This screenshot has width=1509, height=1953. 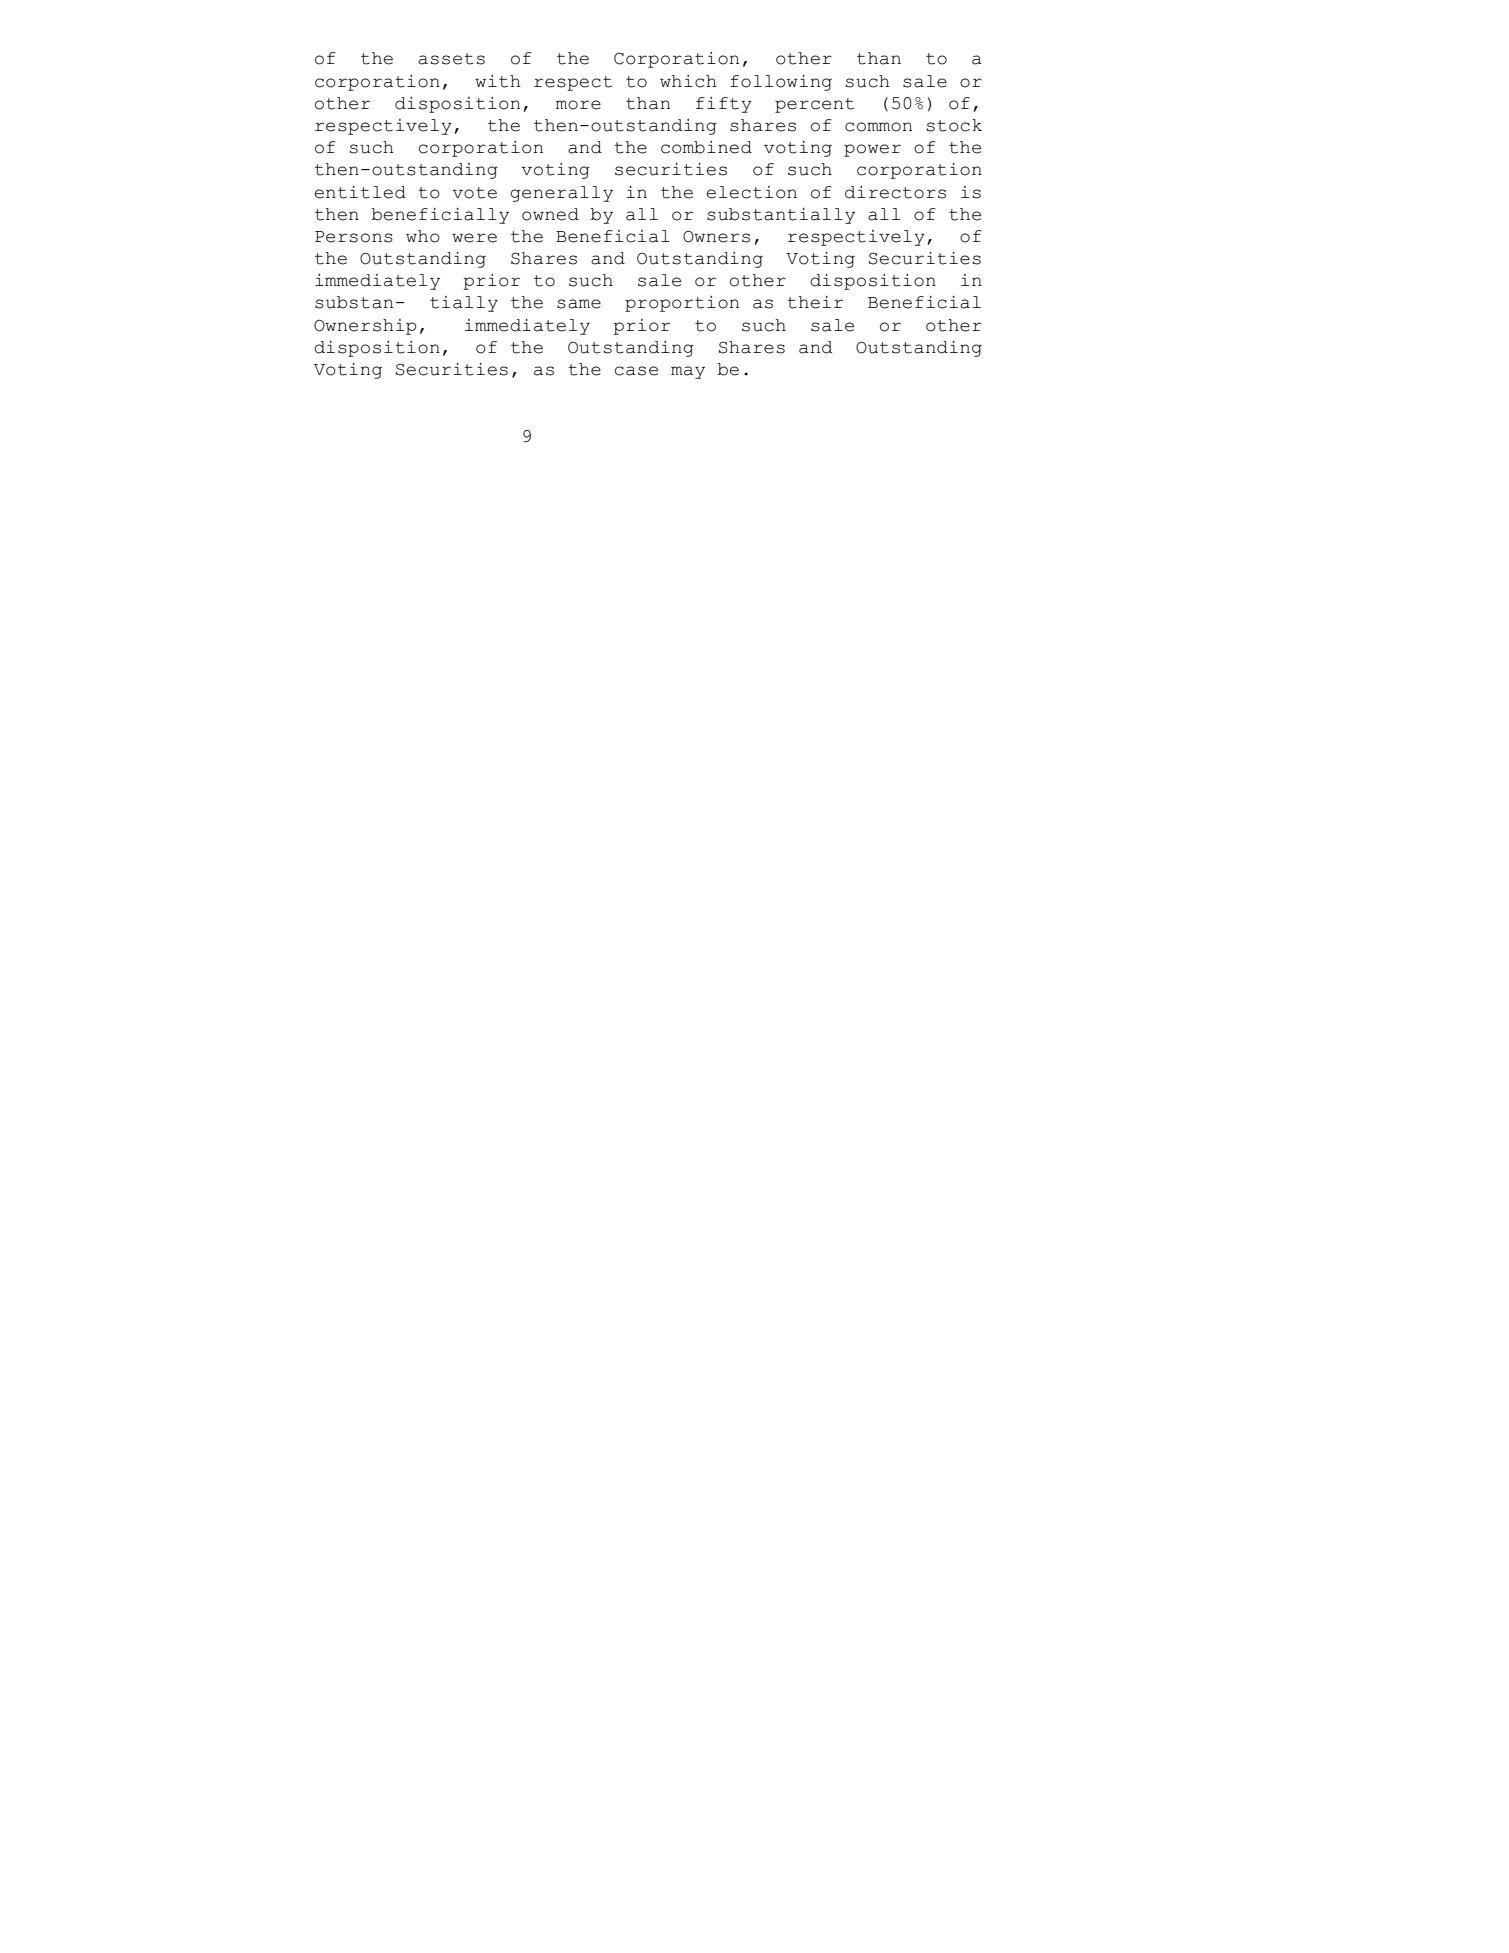 I want to click on may, so click(x=688, y=372).
